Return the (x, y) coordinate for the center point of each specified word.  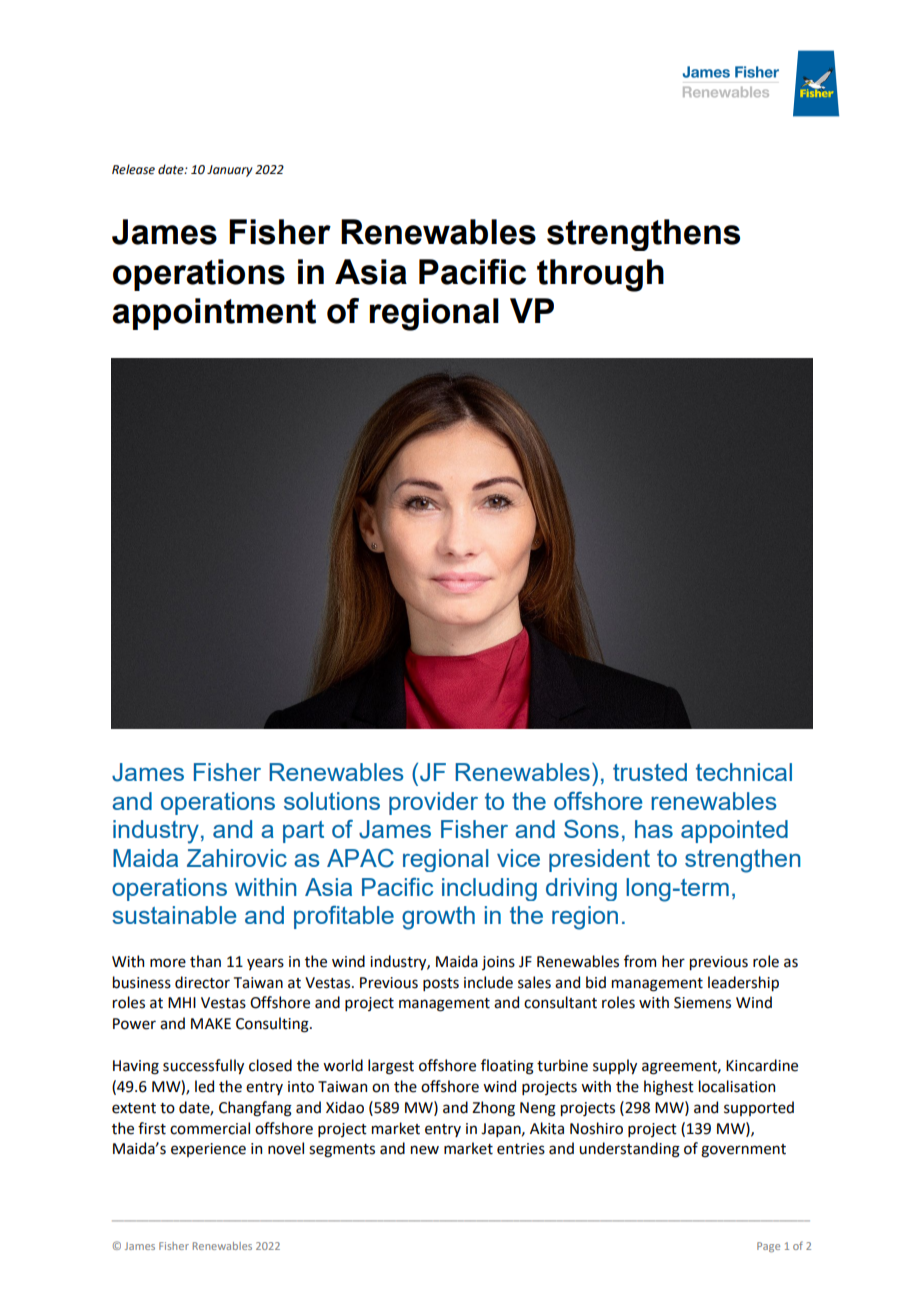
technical (744, 772)
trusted (650, 772)
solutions (332, 801)
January (230, 171)
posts (441, 984)
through (600, 275)
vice (518, 858)
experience (208, 1150)
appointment (214, 314)
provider (433, 803)
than (205, 961)
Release (133, 169)
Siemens (702, 1003)
